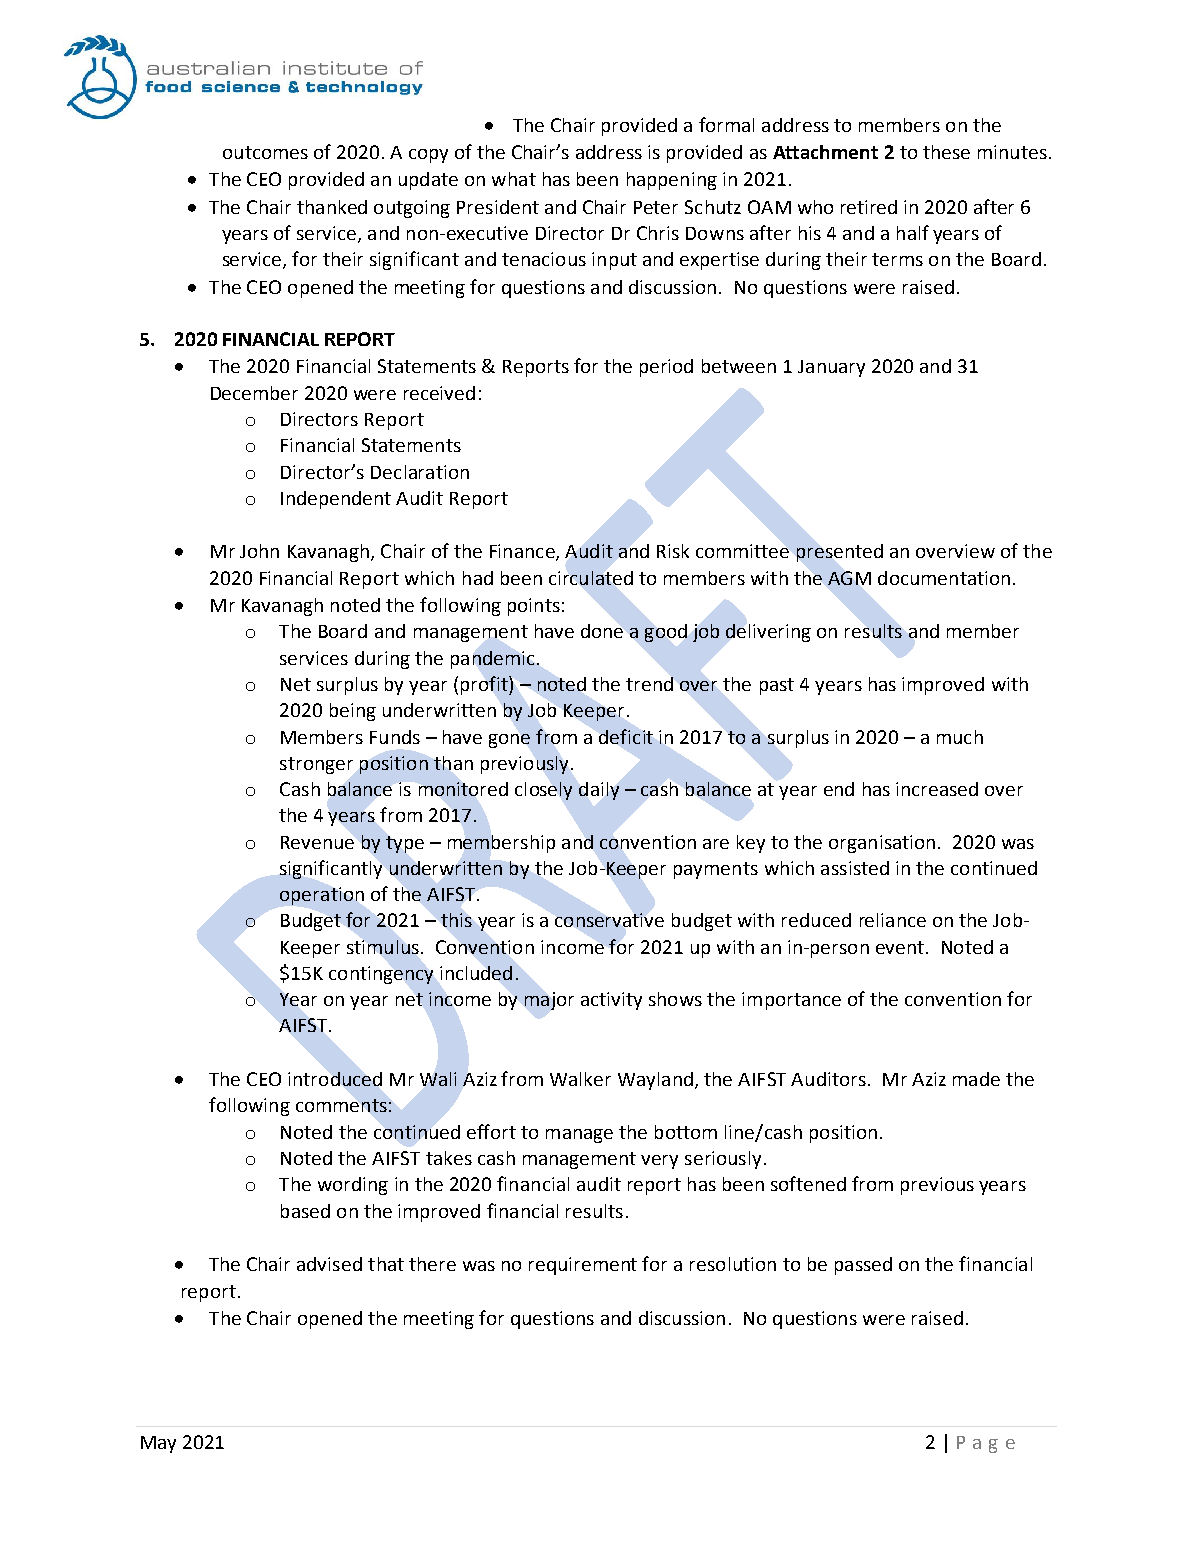  Describe the element at coordinates (158, 1444) in the page. I see `May` at that location.
